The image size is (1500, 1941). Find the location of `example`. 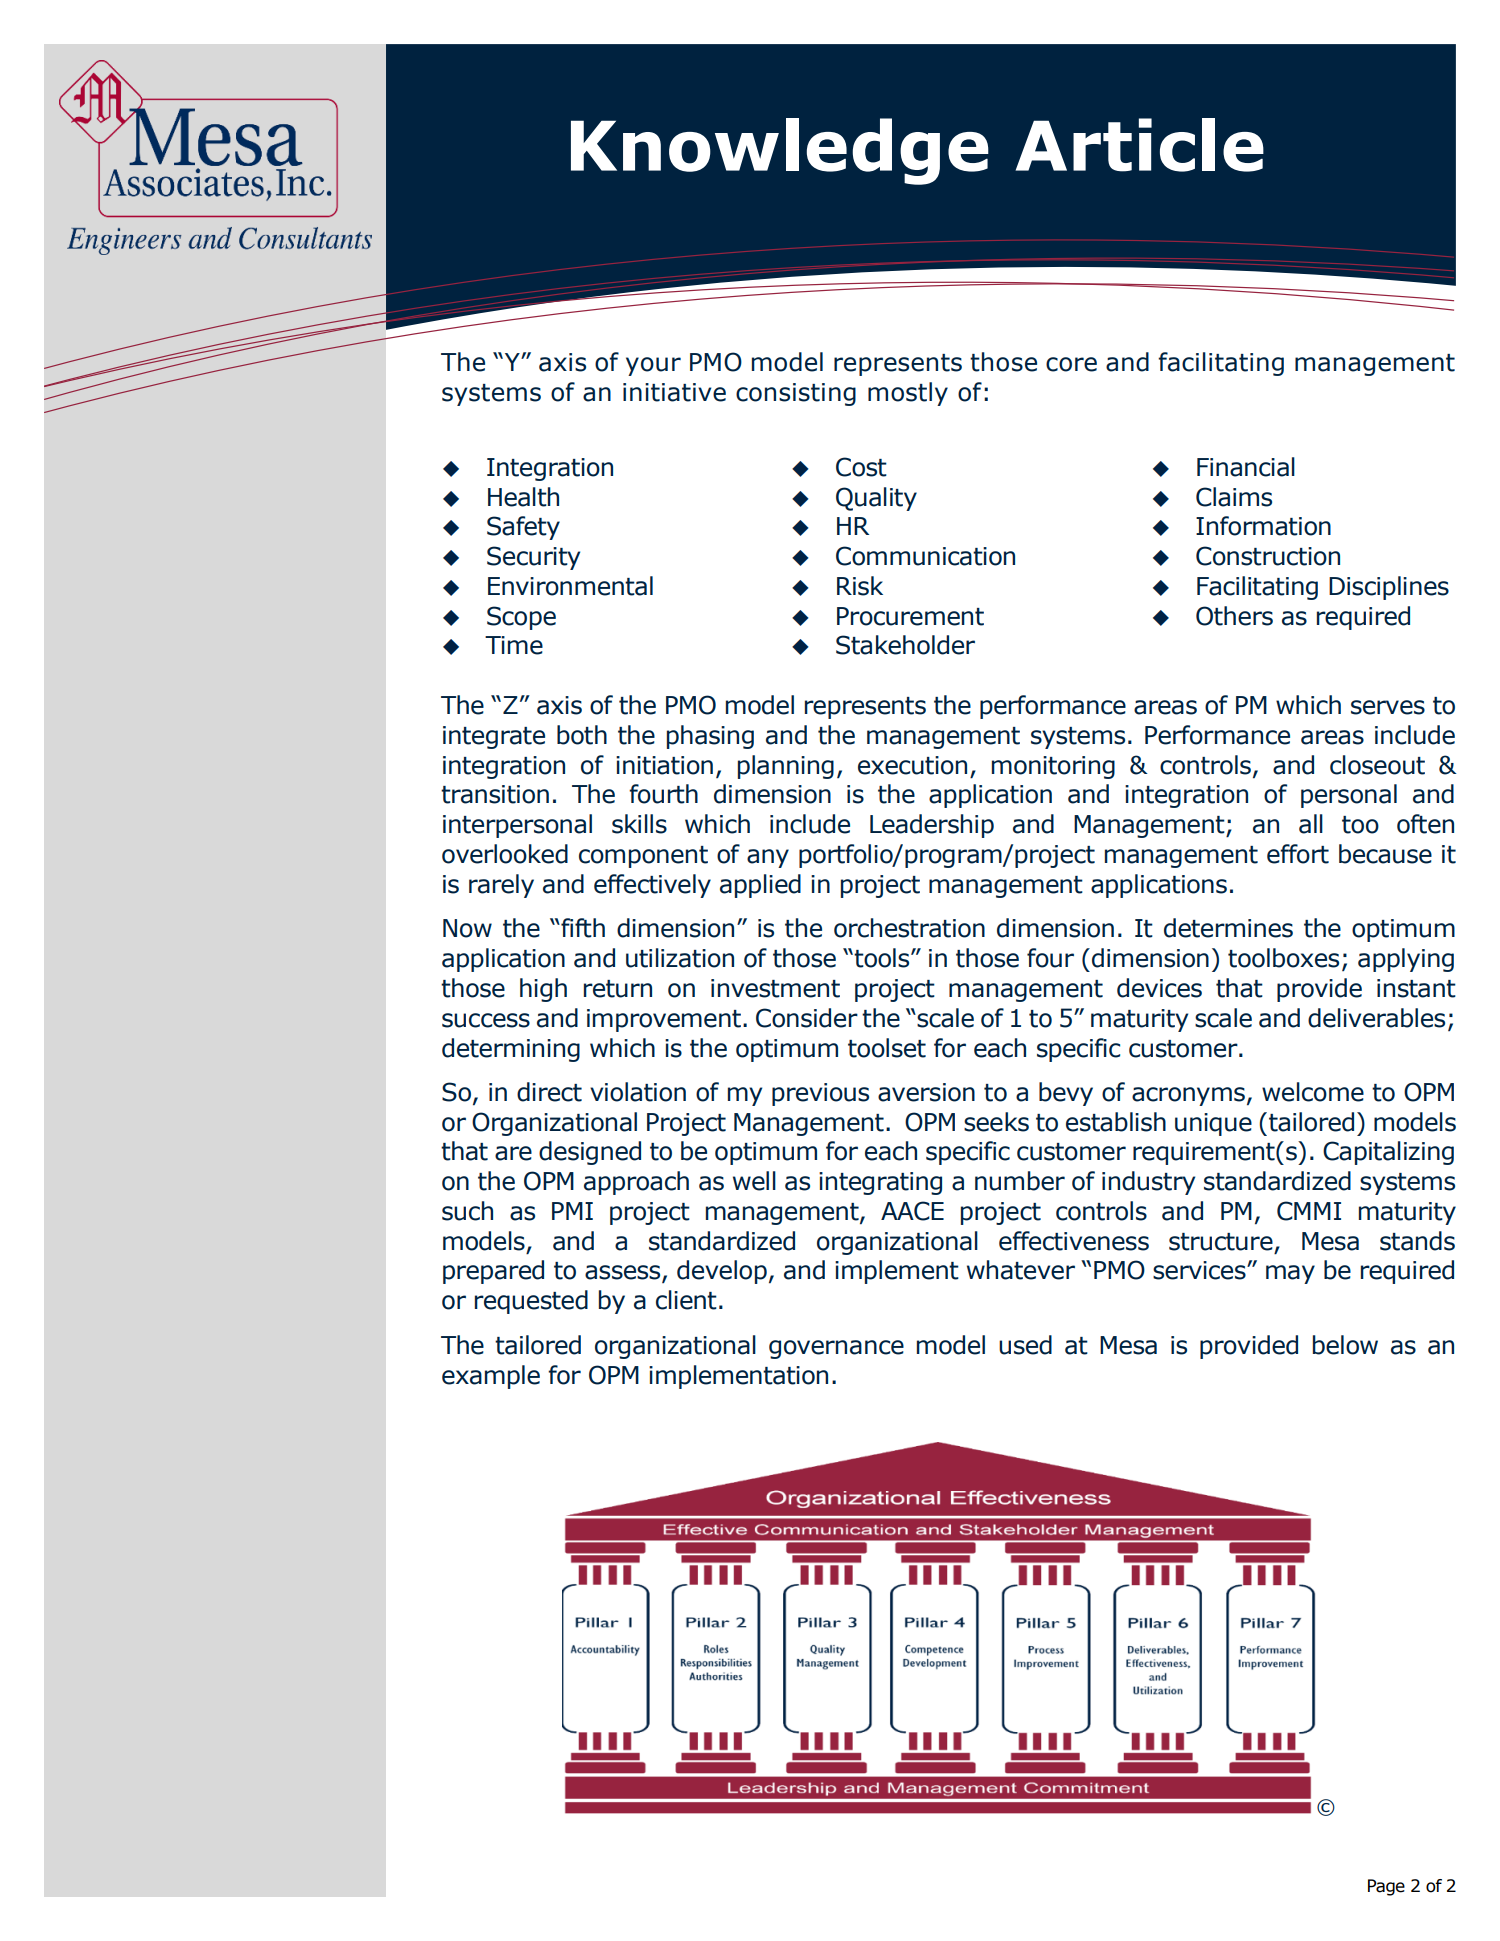

example is located at coordinates (491, 1377).
